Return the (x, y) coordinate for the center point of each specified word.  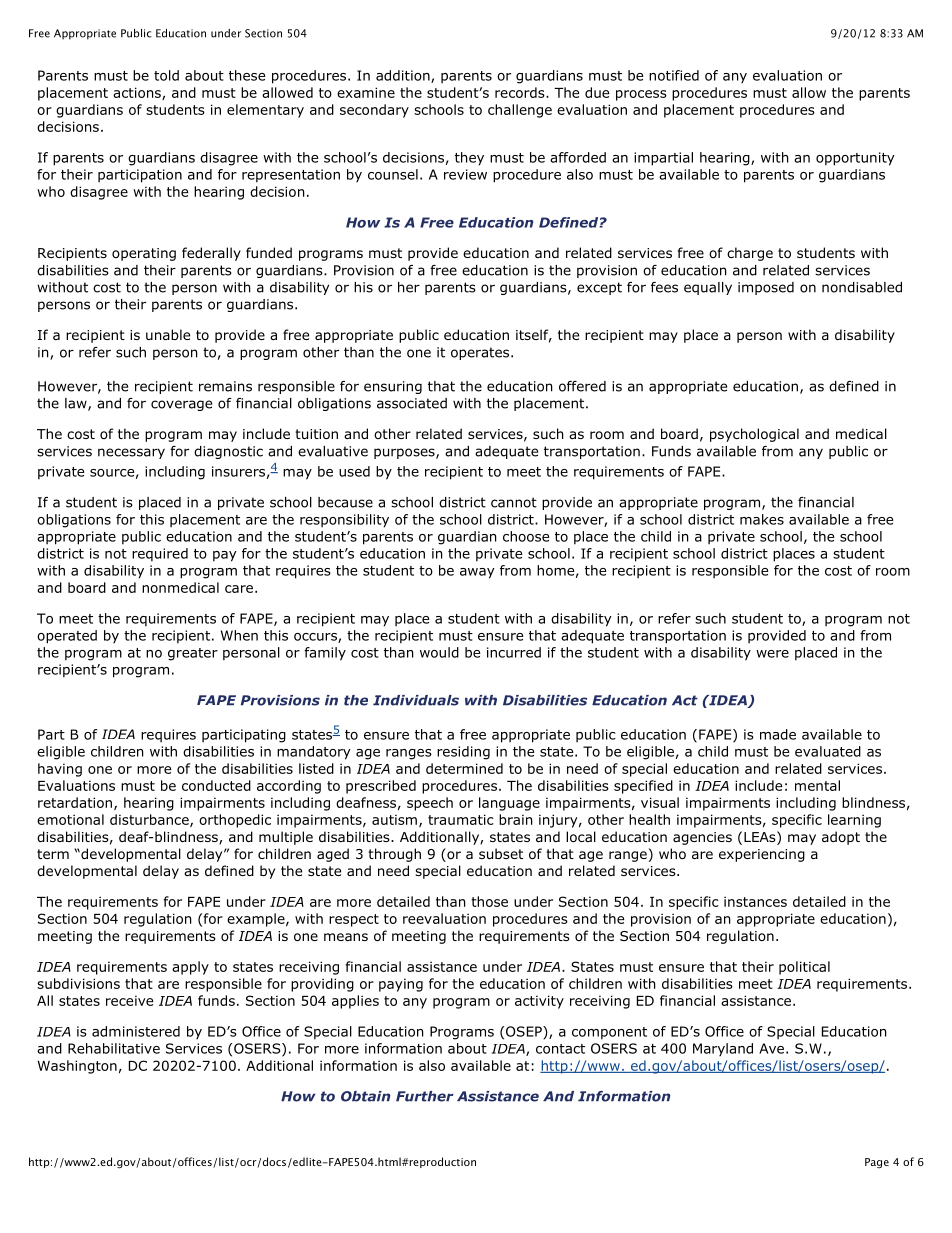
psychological (754, 435)
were (772, 654)
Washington (77, 1067)
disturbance (150, 820)
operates (481, 353)
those (489, 901)
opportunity (855, 159)
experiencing (762, 855)
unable (168, 334)
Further (425, 1096)
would (439, 652)
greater (193, 654)
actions (138, 93)
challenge (520, 111)
